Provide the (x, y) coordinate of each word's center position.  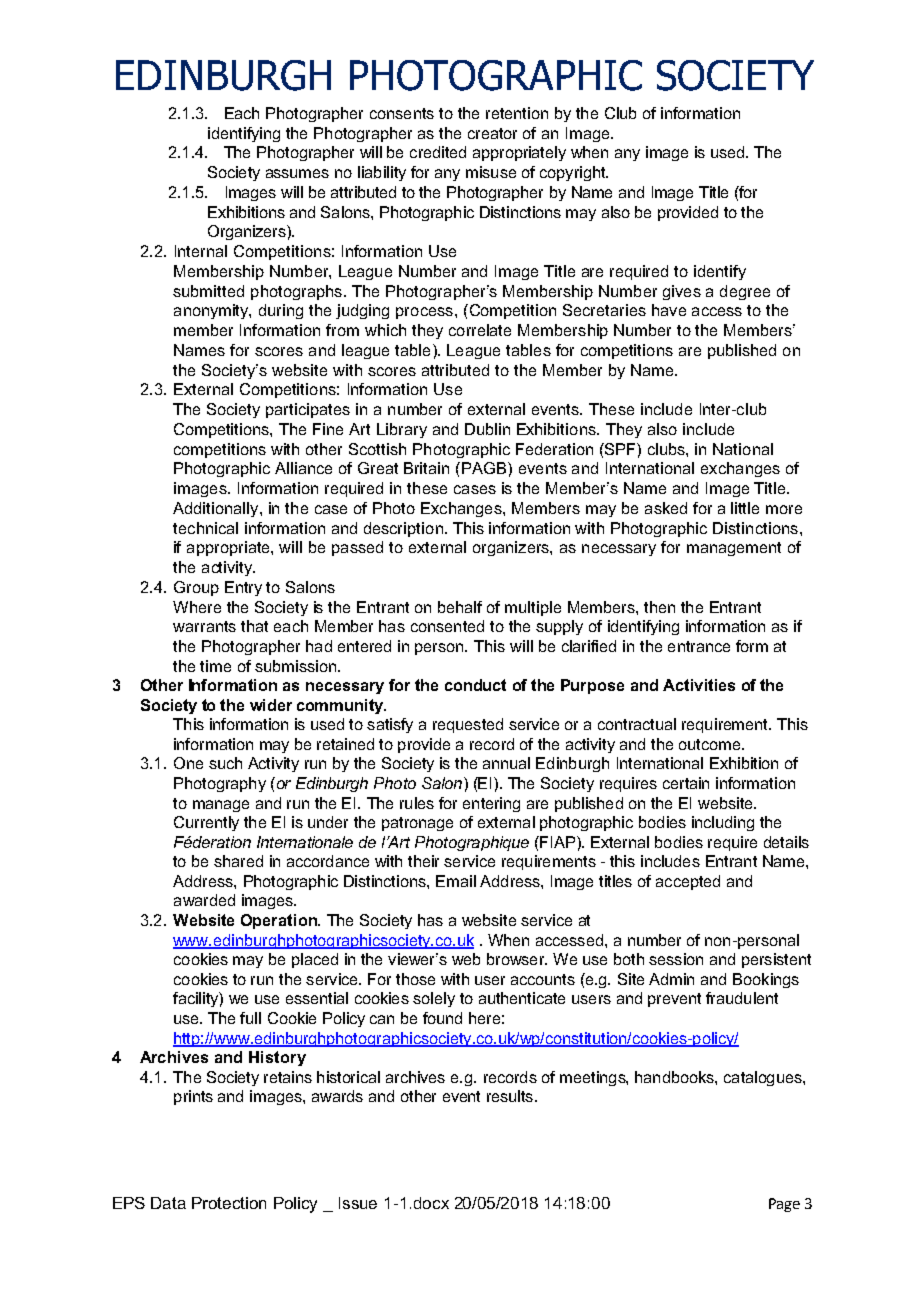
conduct (475, 685)
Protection (229, 1203)
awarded (204, 900)
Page (784, 1205)
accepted (688, 882)
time (215, 666)
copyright (574, 173)
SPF (620, 449)
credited (438, 152)
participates (308, 410)
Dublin (487, 429)
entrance (699, 646)
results (510, 1096)
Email (456, 881)
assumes (297, 173)
